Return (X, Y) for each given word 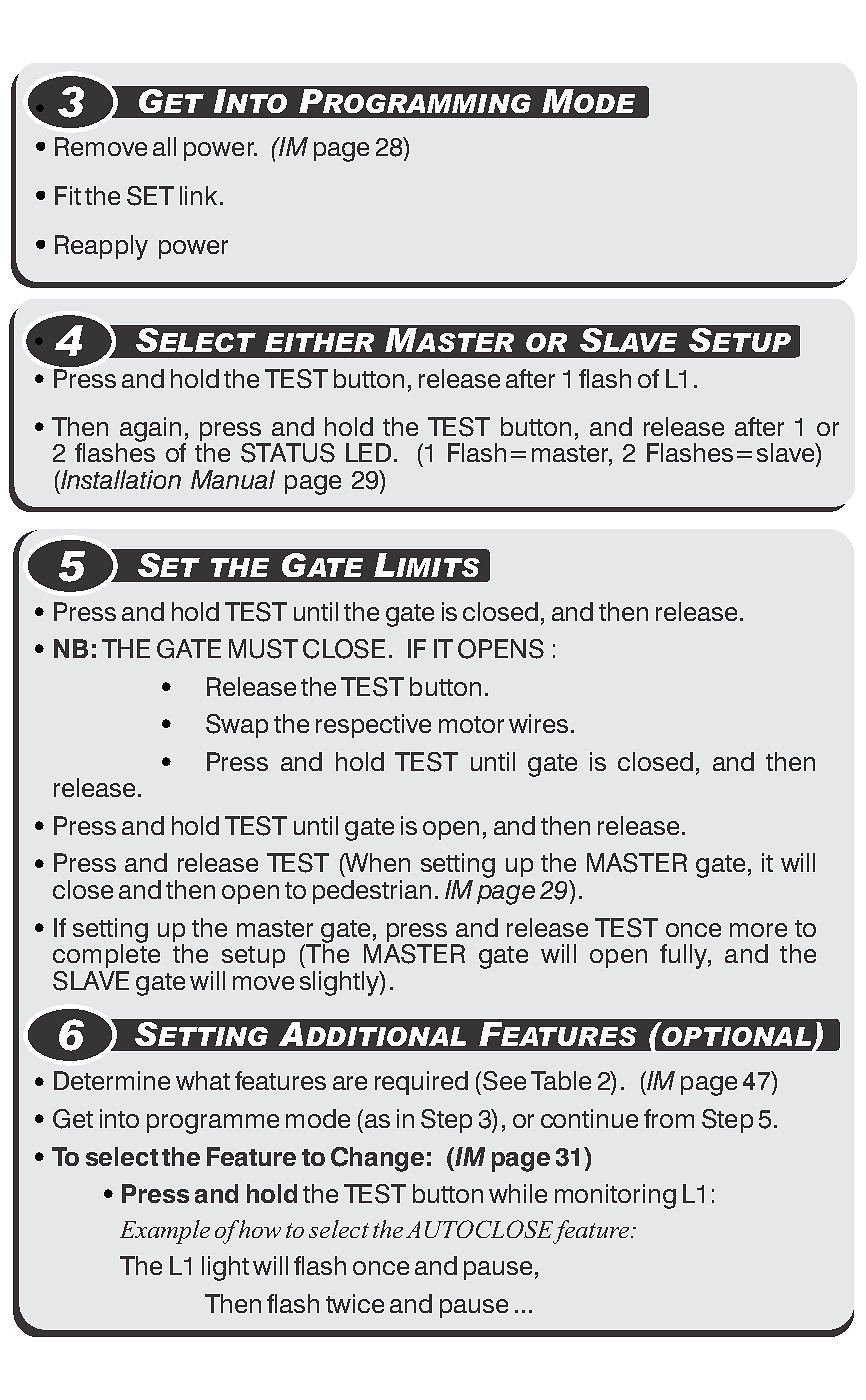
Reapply (101, 247)
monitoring (615, 1196)
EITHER (319, 342)
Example (165, 1232)
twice (355, 1303)
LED (368, 452)
